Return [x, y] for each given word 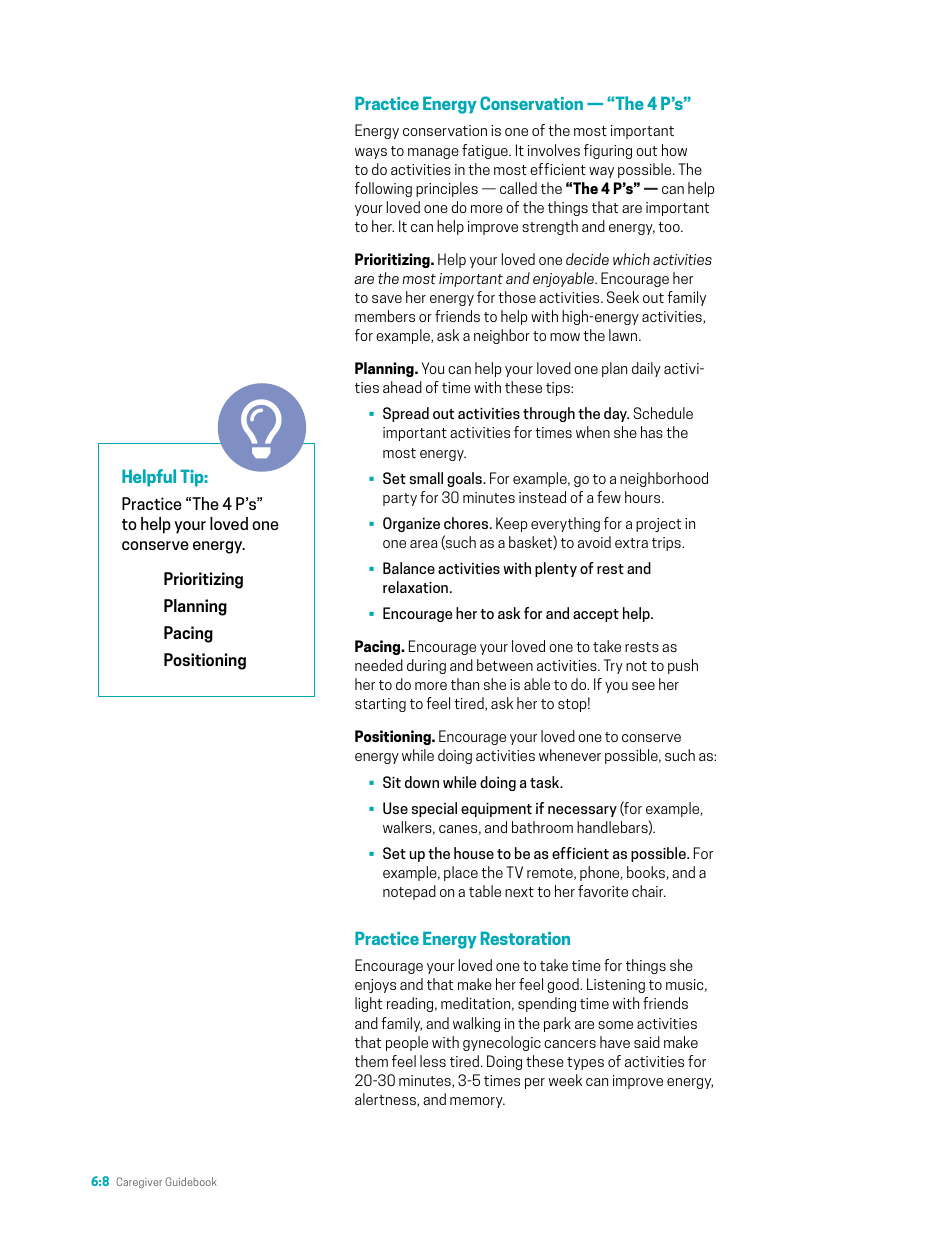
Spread [406, 414]
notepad [409, 892]
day [616, 414]
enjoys [375, 986]
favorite [603, 891]
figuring [608, 151]
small [426, 478]
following [383, 189]
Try [613, 666]
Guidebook [191, 1181]
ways [371, 153]
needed [379, 665]
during [426, 666]
